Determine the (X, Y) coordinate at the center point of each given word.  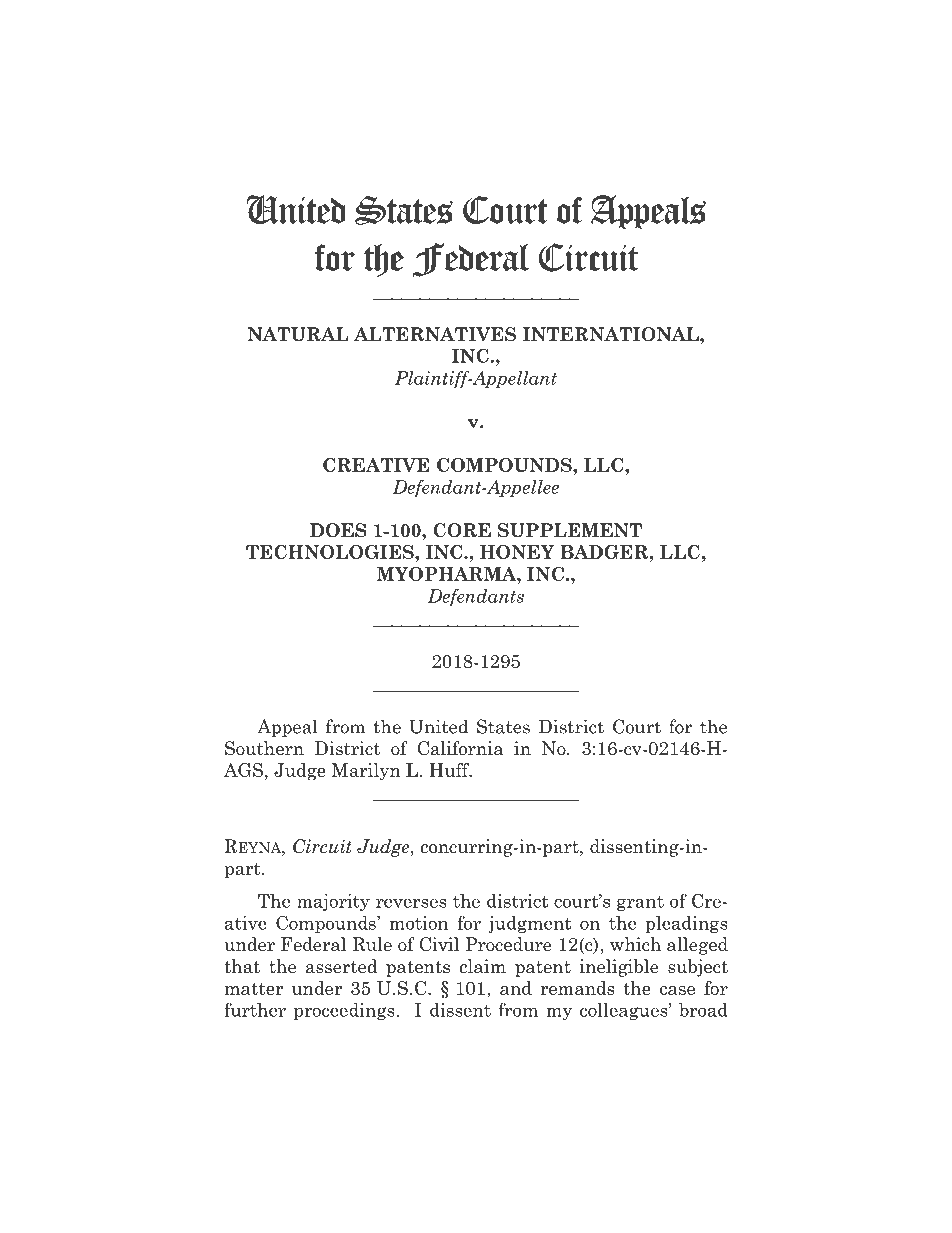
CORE (462, 530)
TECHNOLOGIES (331, 552)
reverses (411, 903)
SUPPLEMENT (570, 530)
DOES (338, 530)
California (460, 748)
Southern (264, 748)
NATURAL (298, 334)
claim (483, 966)
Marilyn (366, 772)
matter (254, 989)
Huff (450, 770)
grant (640, 903)
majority (333, 902)
